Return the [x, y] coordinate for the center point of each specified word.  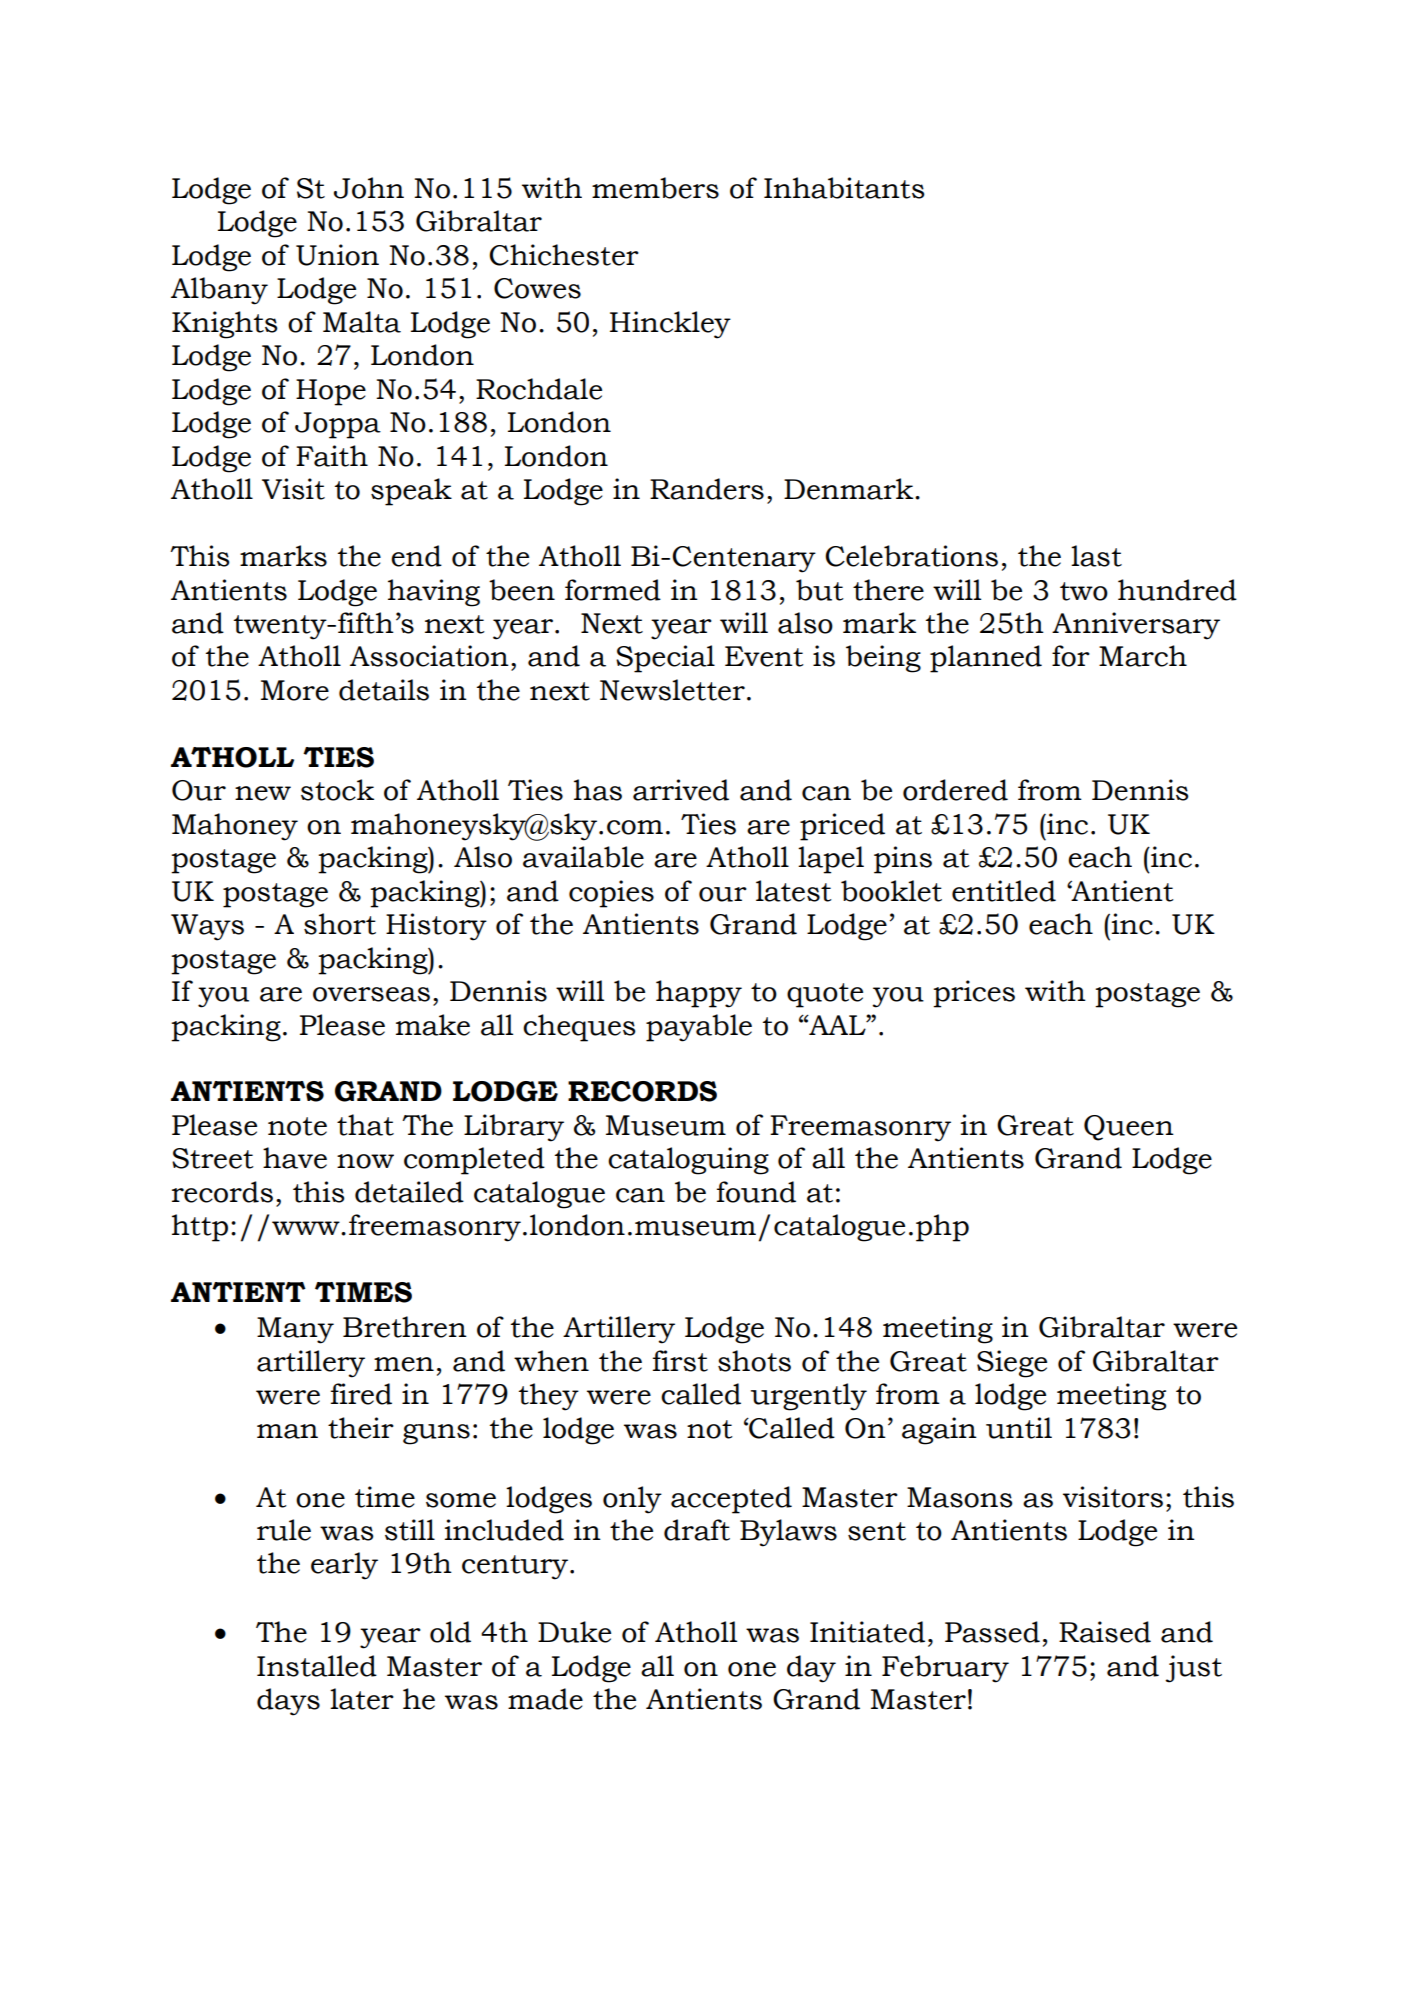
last [1096, 556]
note [297, 1126]
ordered [955, 790]
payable [699, 1028]
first [680, 1361]
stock [337, 790]
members [655, 188]
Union [337, 255]
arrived [681, 790]
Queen [1129, 1128]
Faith [332, 456]
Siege [1012, 1364]
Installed [317, 1666]
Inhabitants [844, 188]
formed [613, 590]
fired [361, 1394]
